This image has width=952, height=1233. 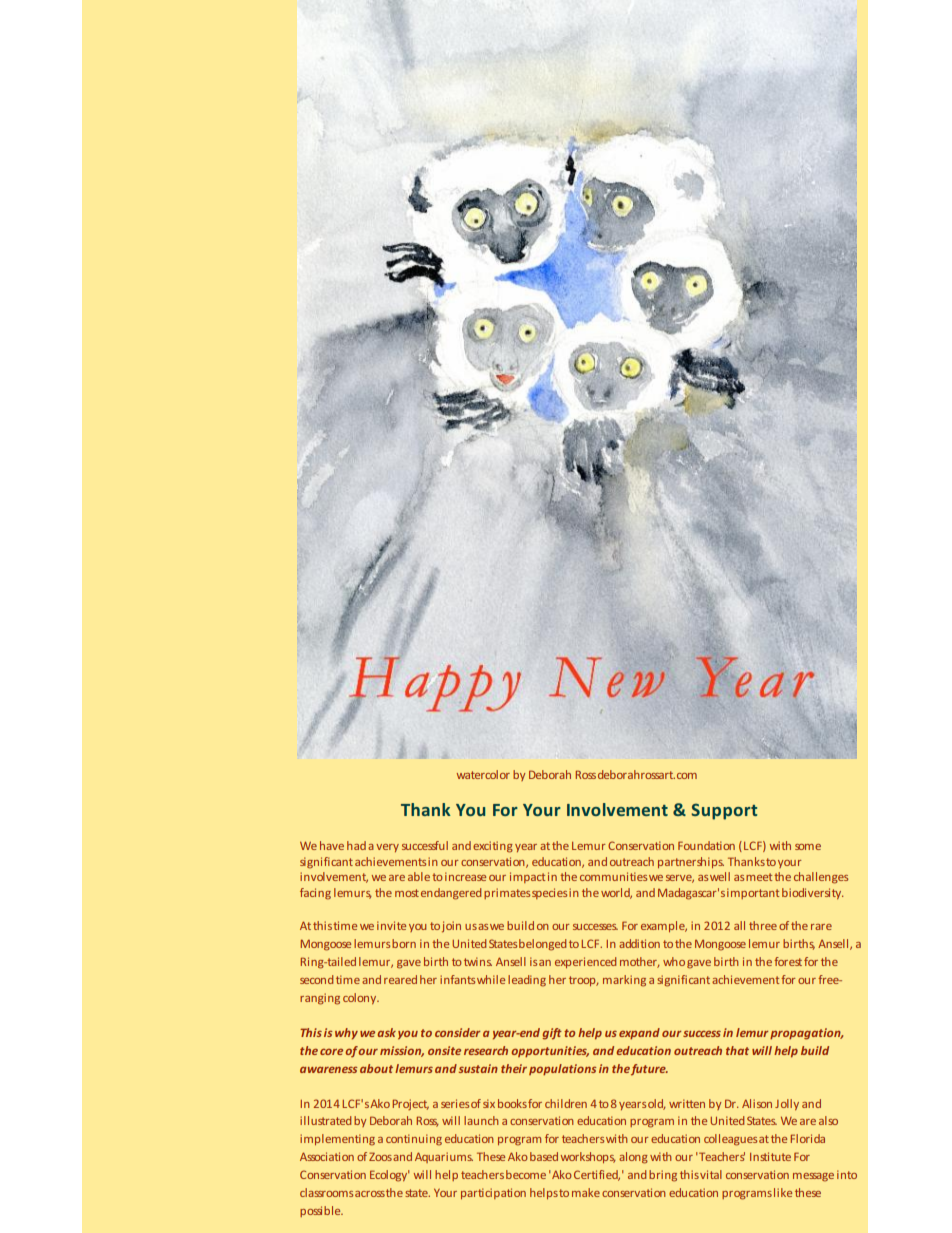 What do you see at coordinates (389, 1176) in the image?
I see `Ecology` at bounding box center [389, 1176].
